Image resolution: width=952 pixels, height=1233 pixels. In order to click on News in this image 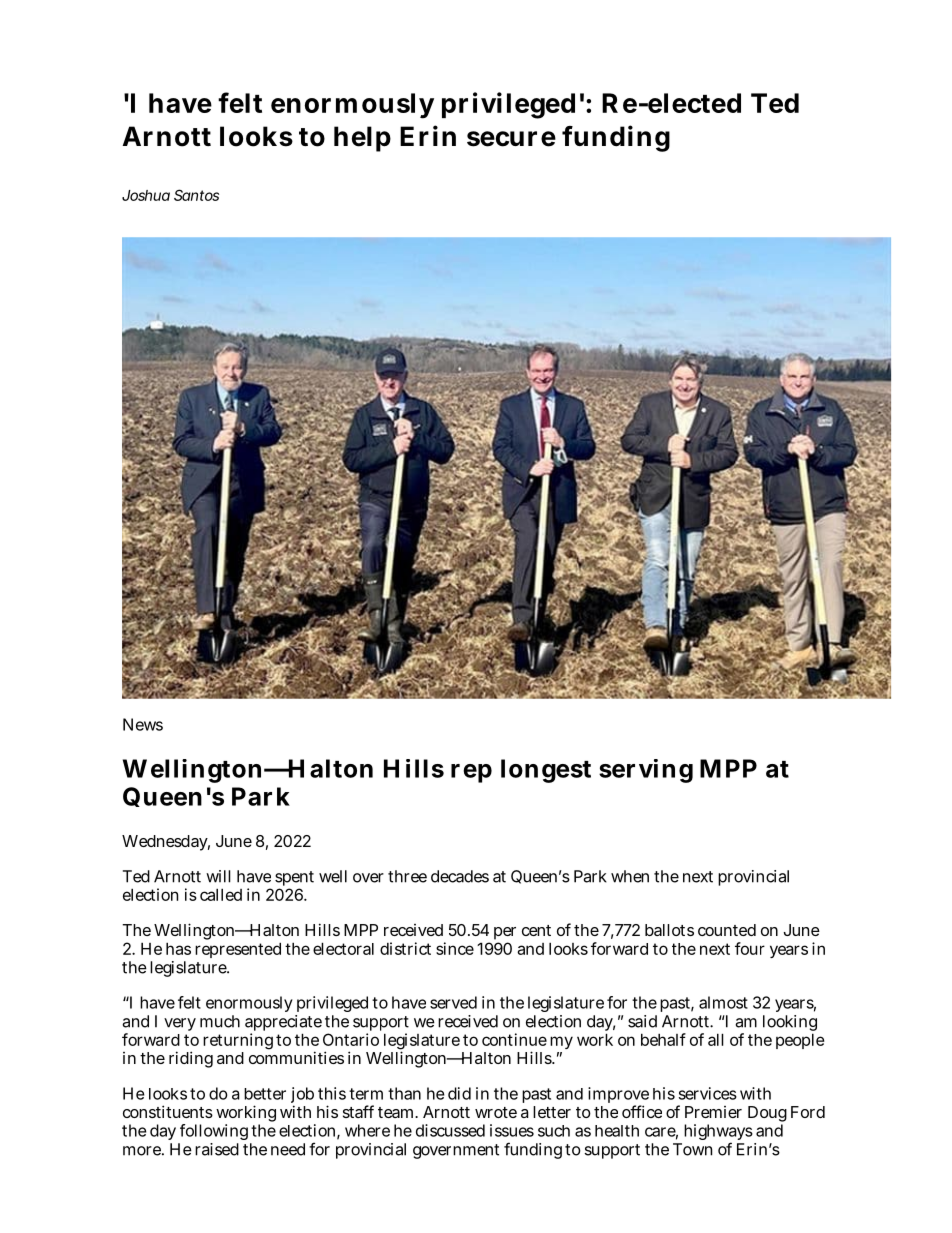, I will do `click(143, 724)`.
